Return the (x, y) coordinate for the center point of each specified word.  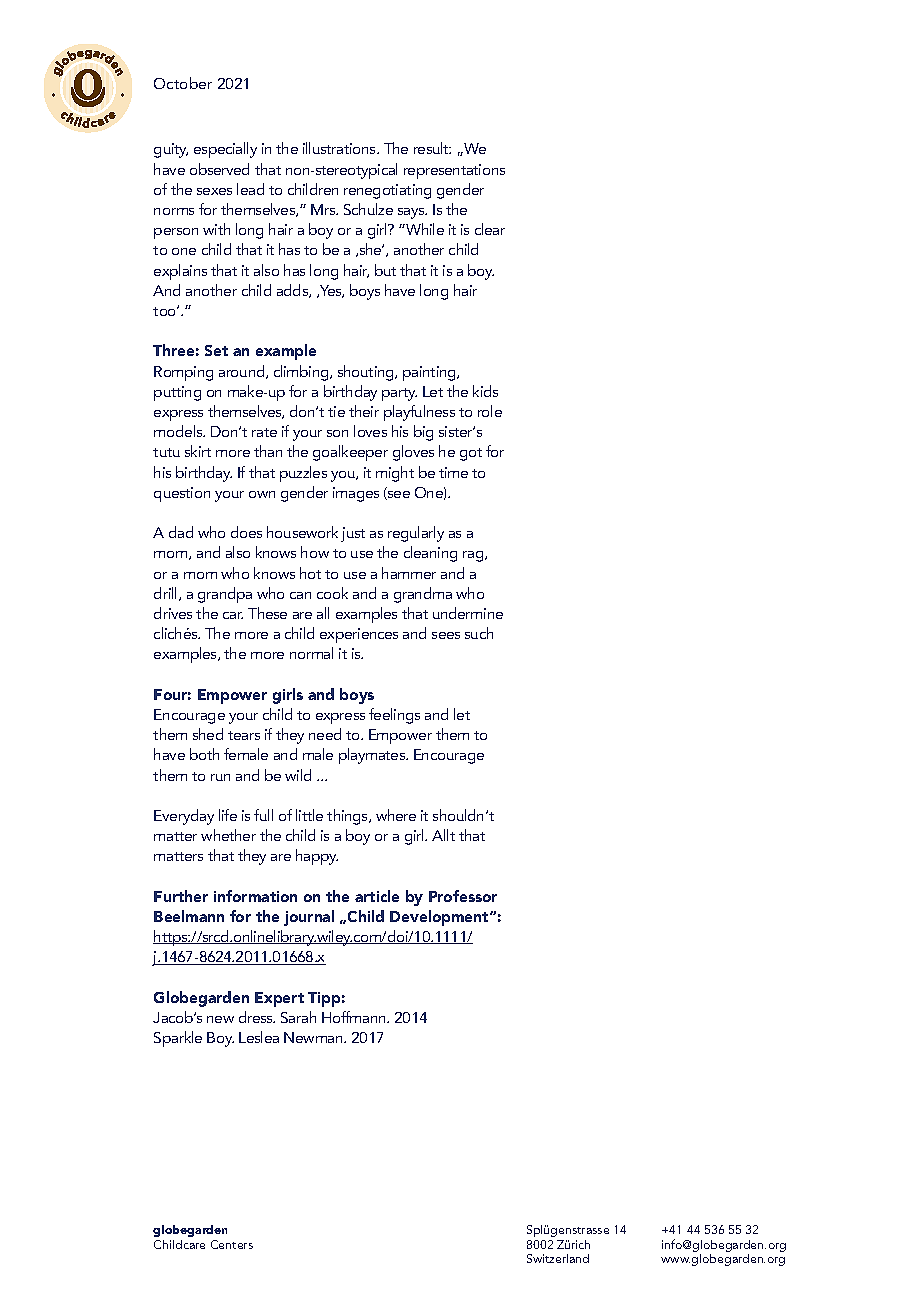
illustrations (341, 148)
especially (225, 150)
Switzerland (558, 1258)
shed (208, 734)
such (479, 633)
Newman (314, 1037)
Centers (232, 1244)
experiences (359, 635)
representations (454, 171)
